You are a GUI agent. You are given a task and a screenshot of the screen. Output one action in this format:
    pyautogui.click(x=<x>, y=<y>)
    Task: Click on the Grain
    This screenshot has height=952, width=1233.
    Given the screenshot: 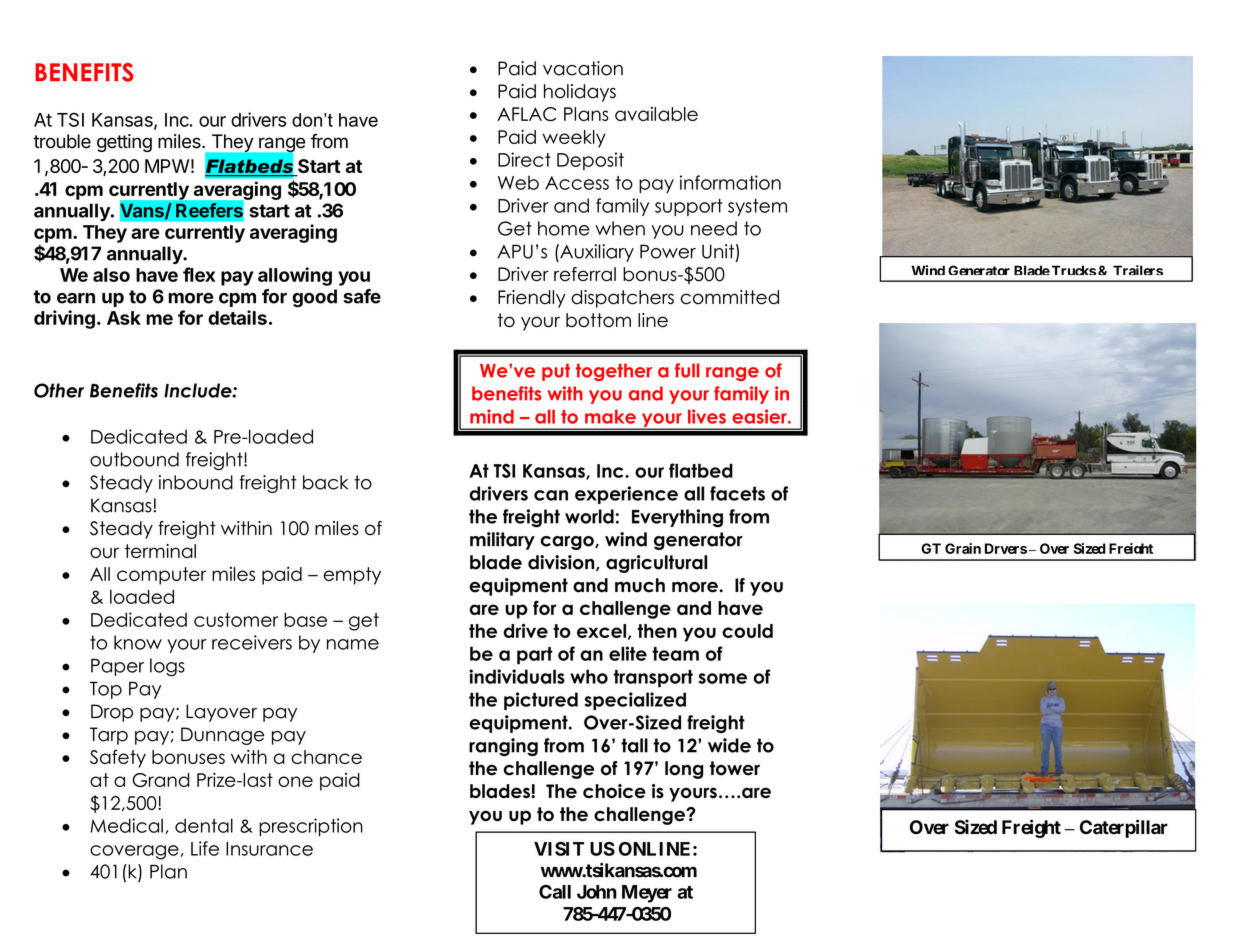 What is the action you would take?
    pyautogui.click(x=963, y=548)
